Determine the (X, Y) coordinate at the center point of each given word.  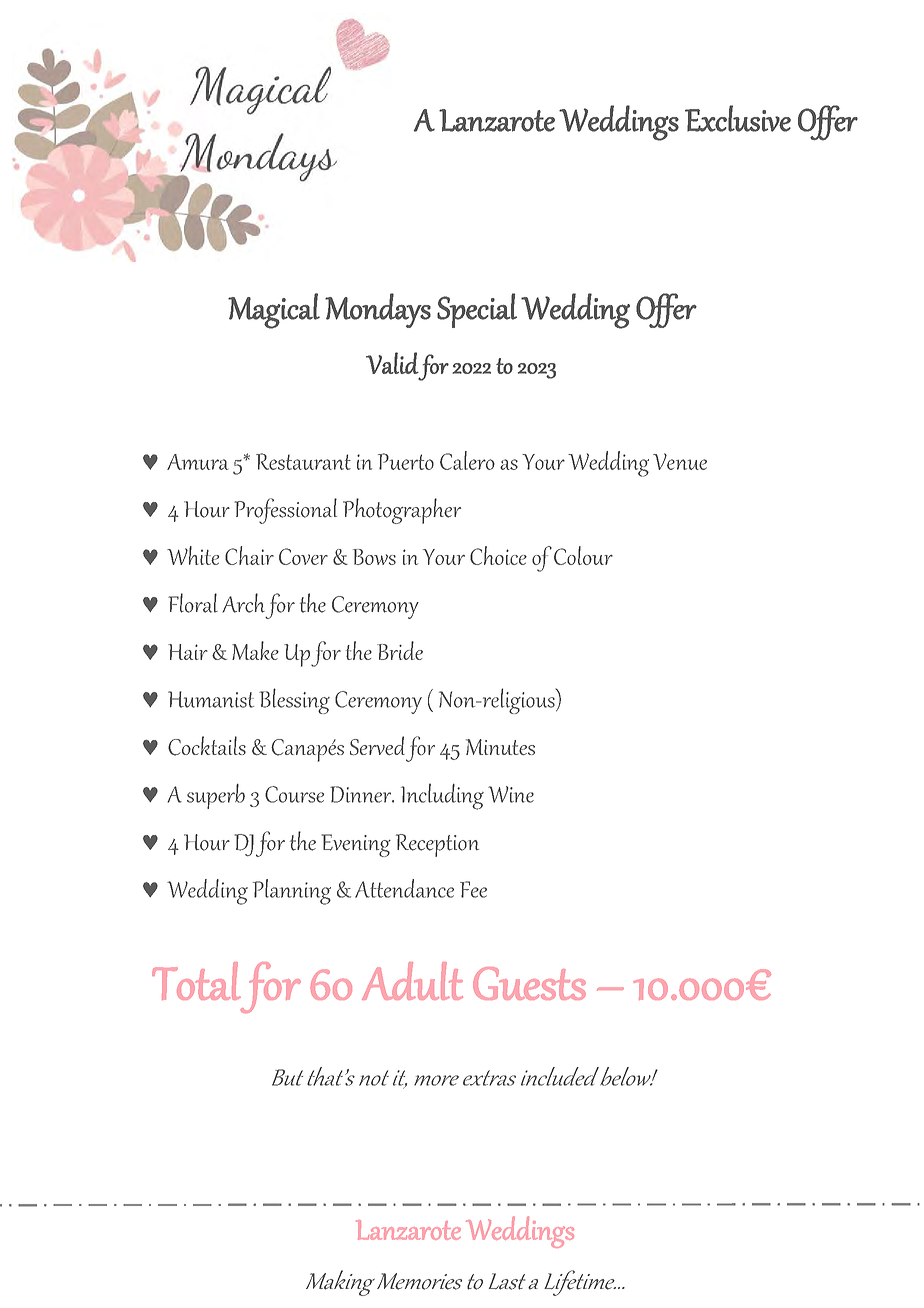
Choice (498, 555)
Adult (412, 981)
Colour (583, 555)
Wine (511, 794)
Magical (274, 311)
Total (196, 981)
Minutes (500, 747)
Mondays (378, 310)
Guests (529, 983)
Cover (303, 556)
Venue (680, 461)
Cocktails (207, 746)
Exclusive (738, 118)
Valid (392, 363)
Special (477, 310)
